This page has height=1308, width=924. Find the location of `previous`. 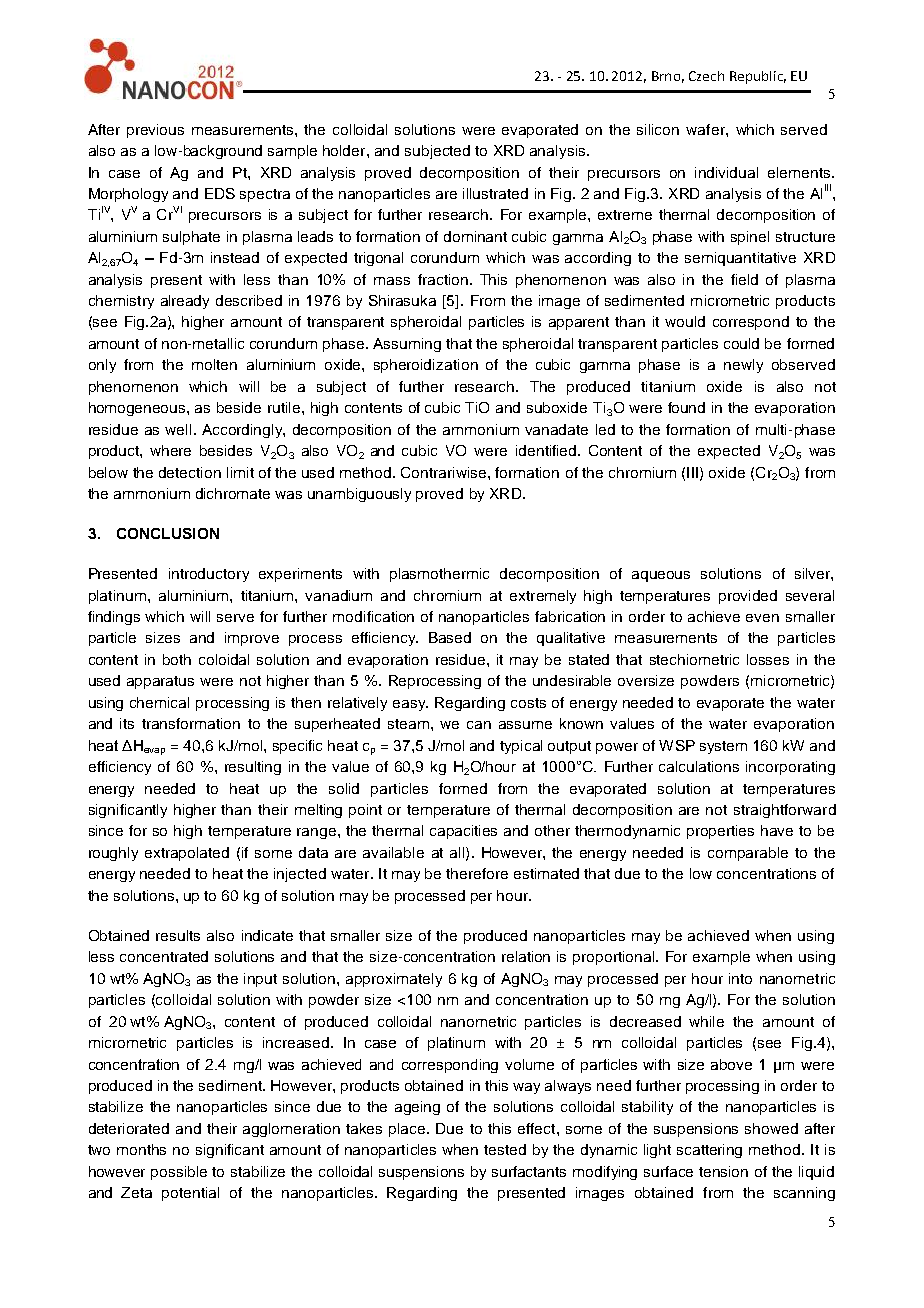

previous is located at coordinates (155, 131).
